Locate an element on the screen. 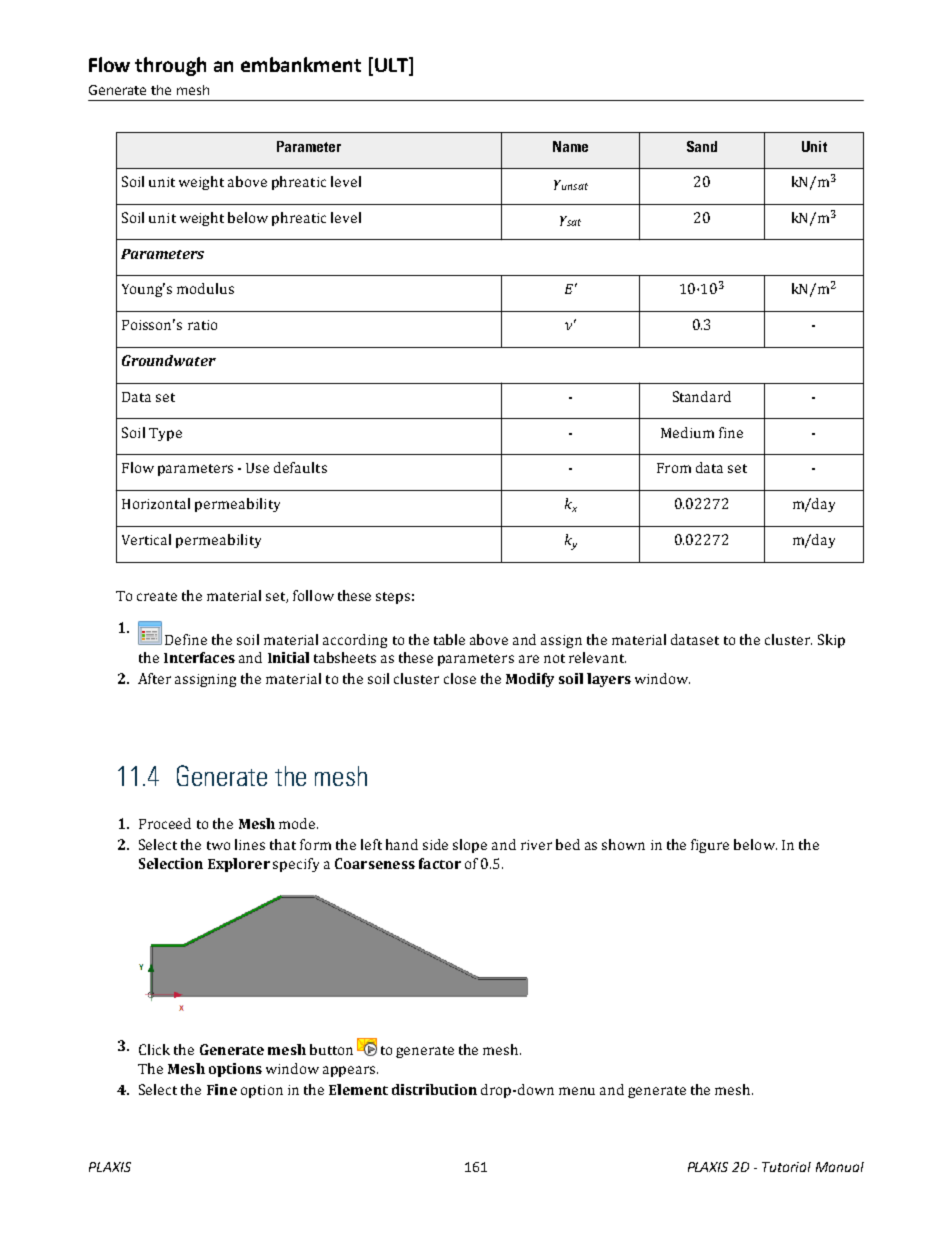 This screenshot has height=1233, width=952. figure is located at coordinates (710, 846).
